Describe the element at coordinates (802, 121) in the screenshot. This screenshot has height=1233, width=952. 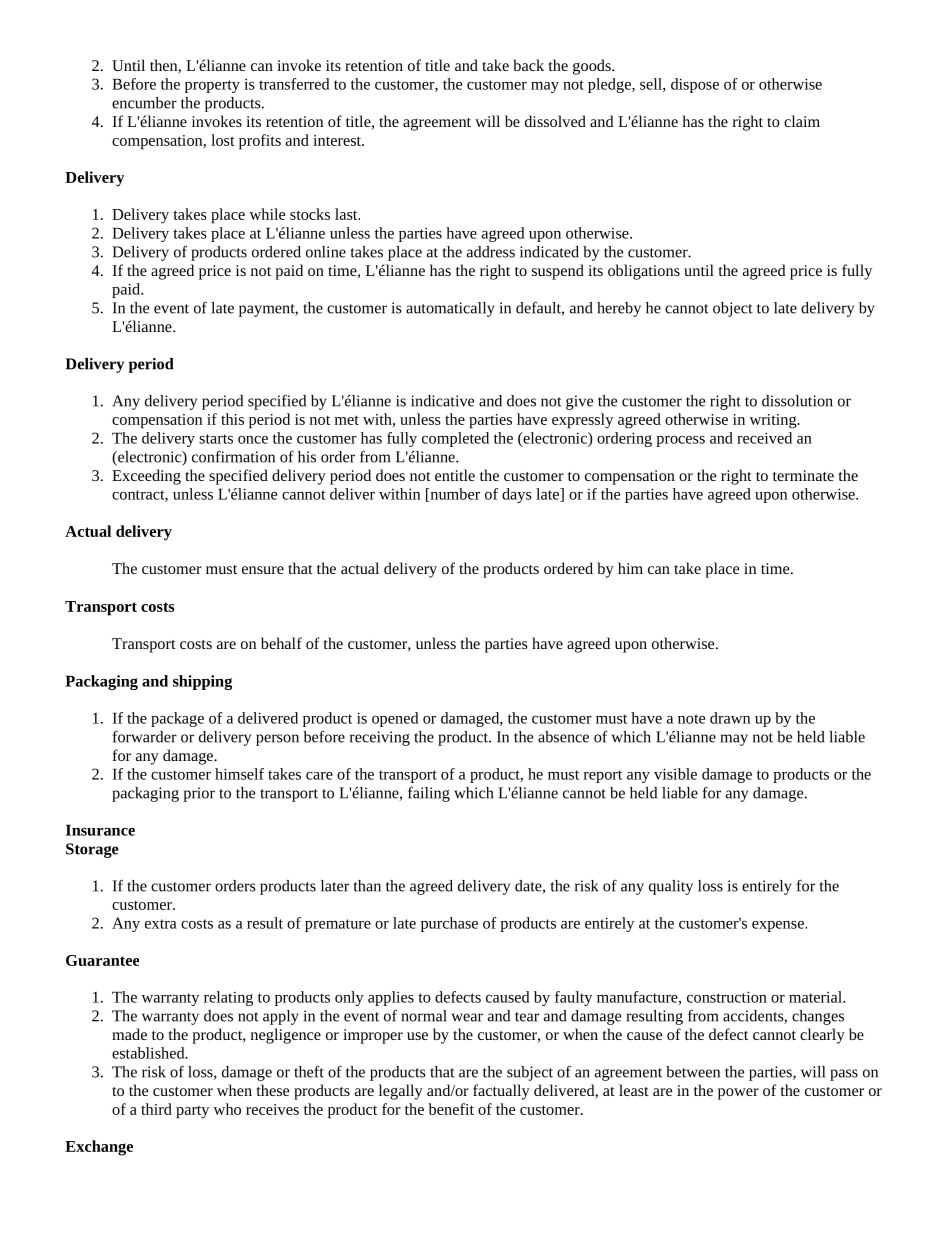
I see `claim` at that location.
